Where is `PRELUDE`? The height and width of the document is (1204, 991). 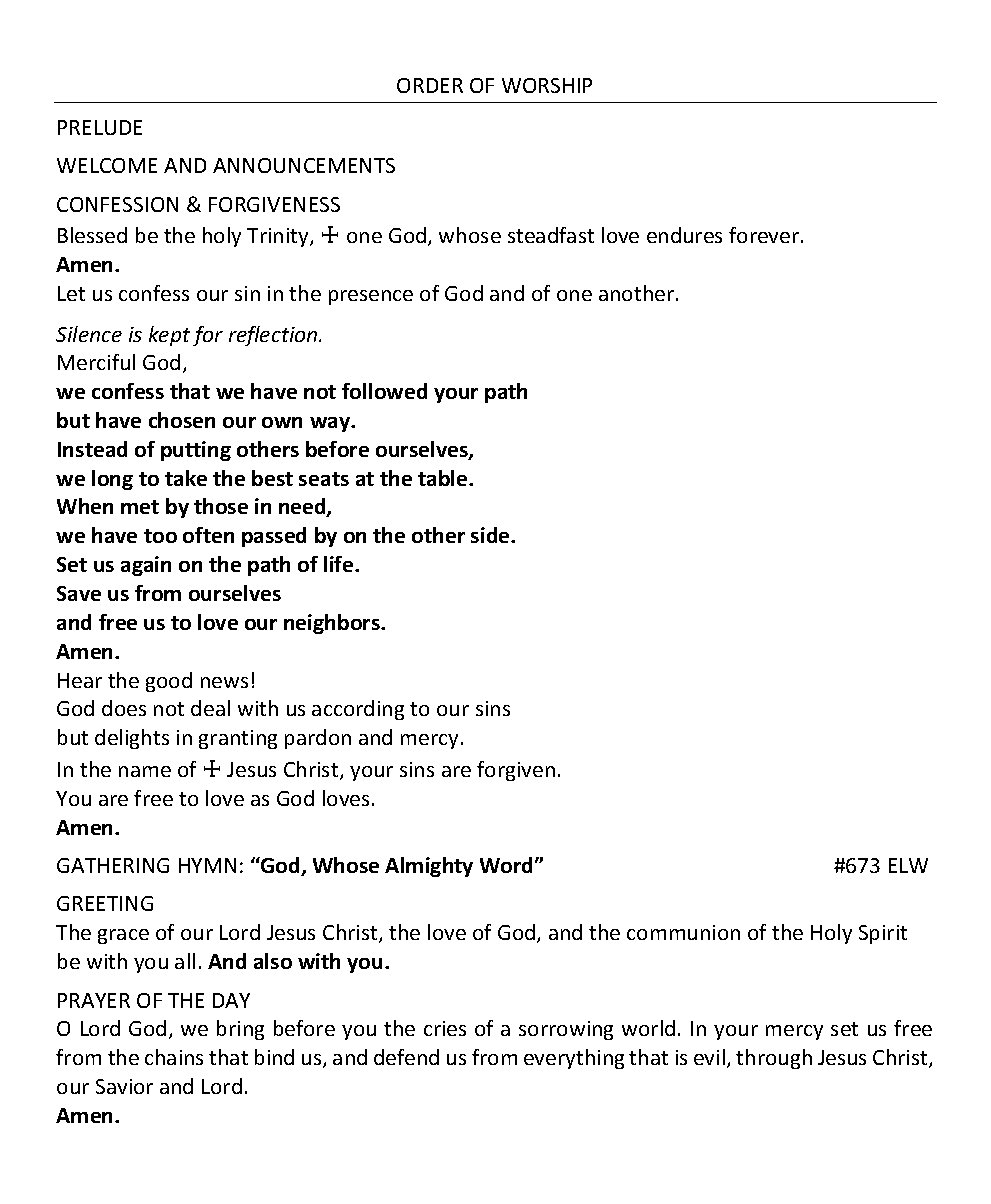 PRELUDE is located at coordinates (100, 127).
